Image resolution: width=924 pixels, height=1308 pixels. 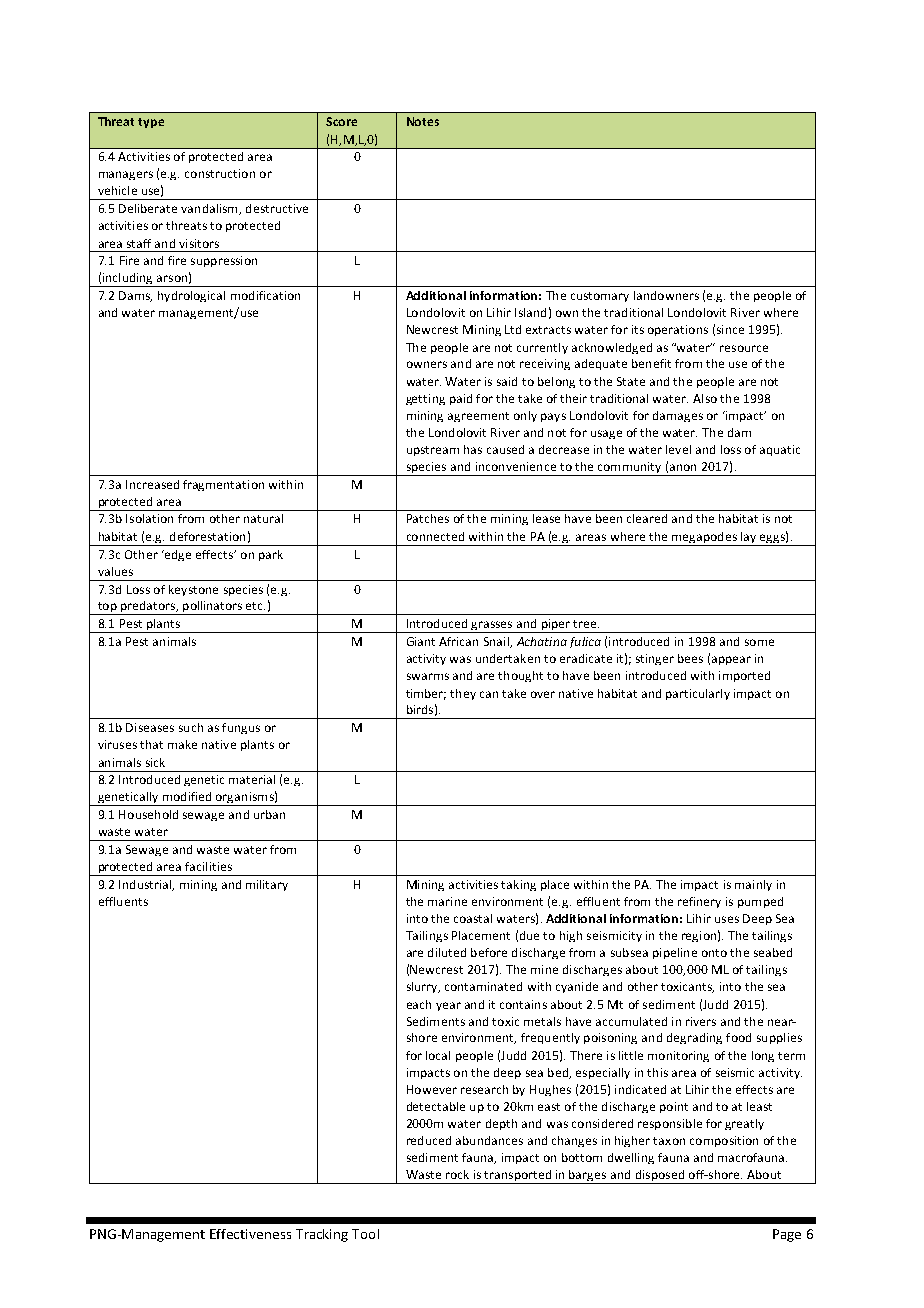 What do you see at coordinates (600, 297) in the page?
I see `customary` at bounding box center [600, 297].
